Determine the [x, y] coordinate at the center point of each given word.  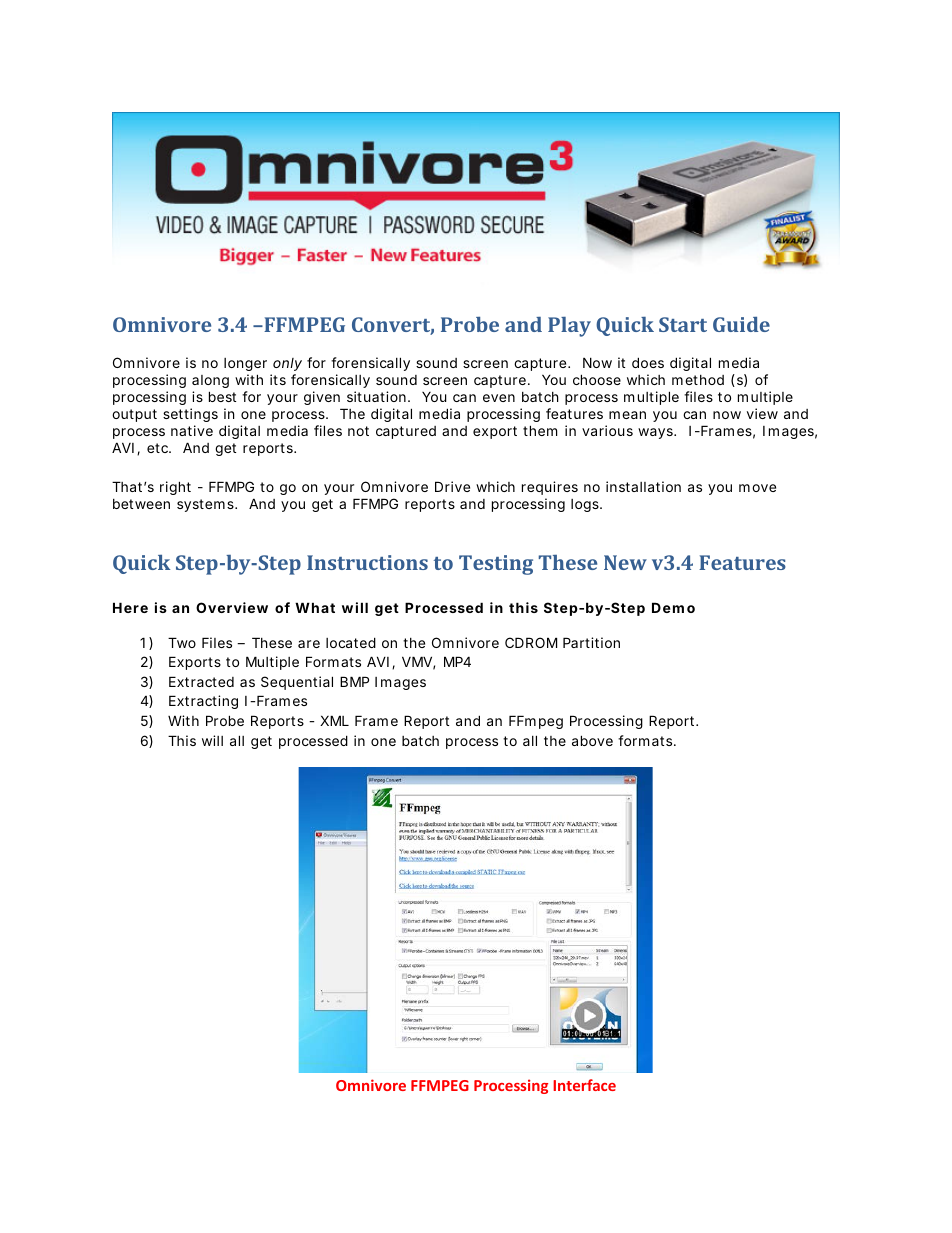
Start [683, 324]
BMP [354, 681]
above [592, 740]
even [499, 398]
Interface [584, 1085]
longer [245, 366]
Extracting [203, 702]
